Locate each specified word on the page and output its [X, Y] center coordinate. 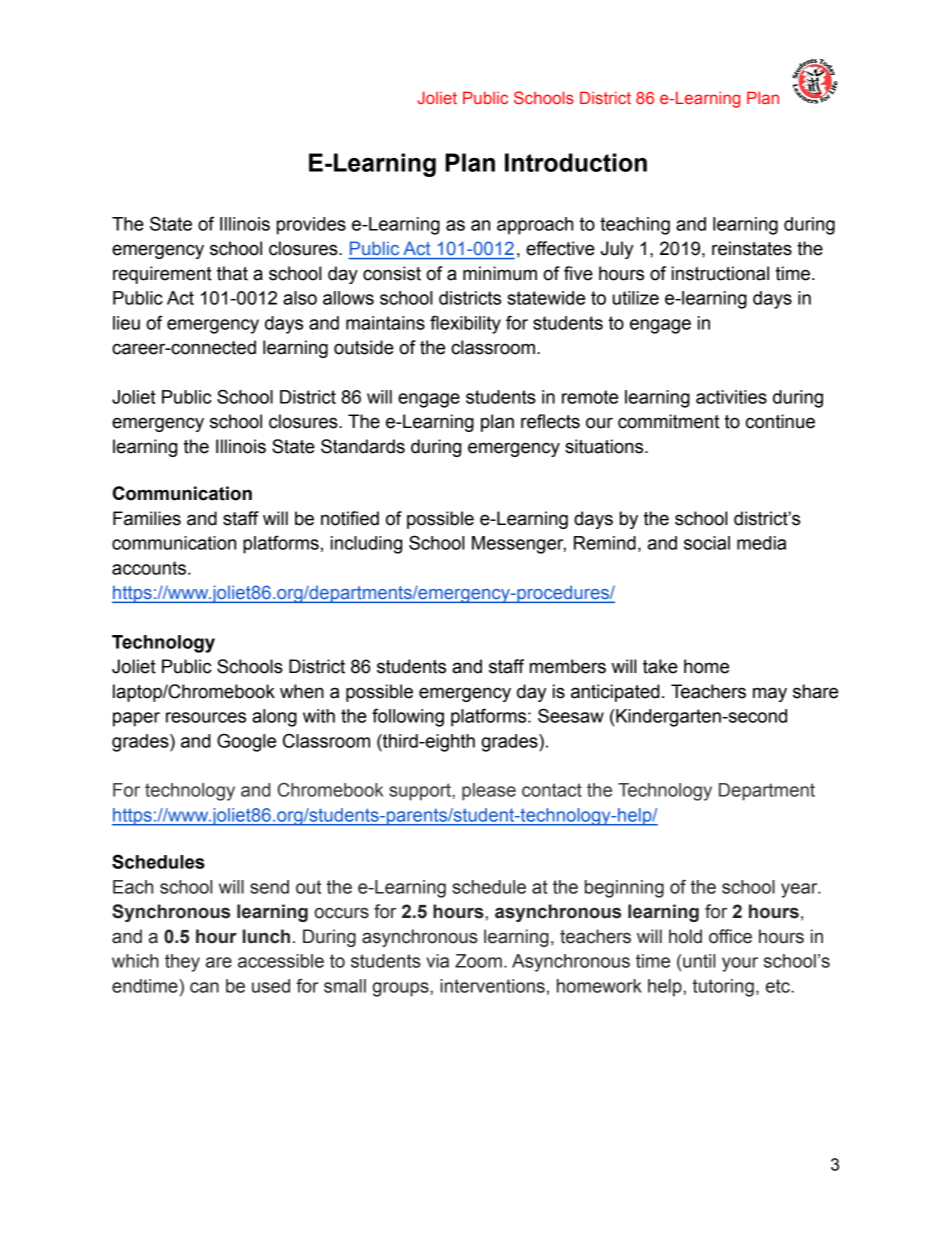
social [707, 543]
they [182, 963]
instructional [720, 273]
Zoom [478, 961]
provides [311, 226]
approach [535, 226]
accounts [149, 568]
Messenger [519, 545]
